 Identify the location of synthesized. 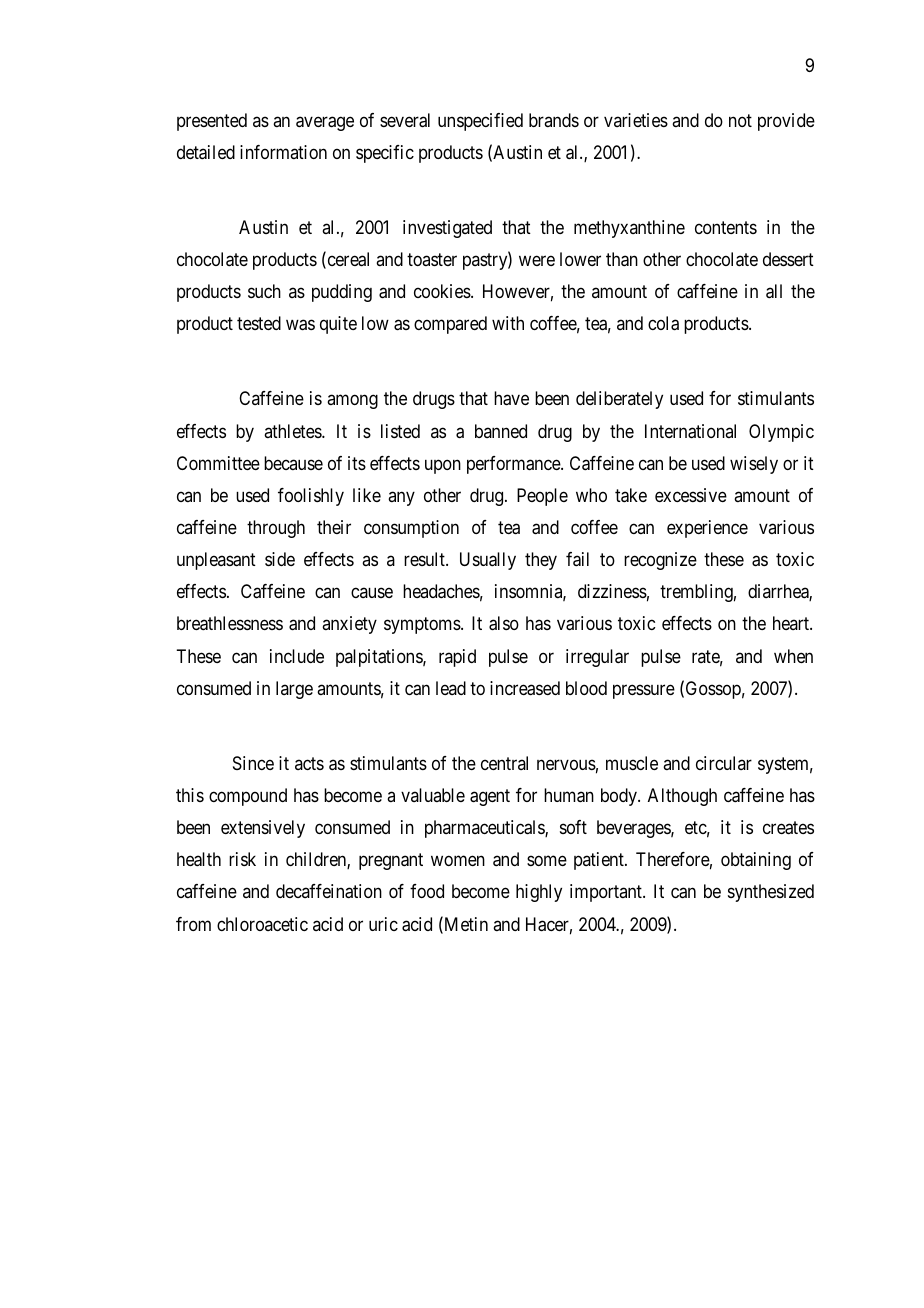
(771, 893).
